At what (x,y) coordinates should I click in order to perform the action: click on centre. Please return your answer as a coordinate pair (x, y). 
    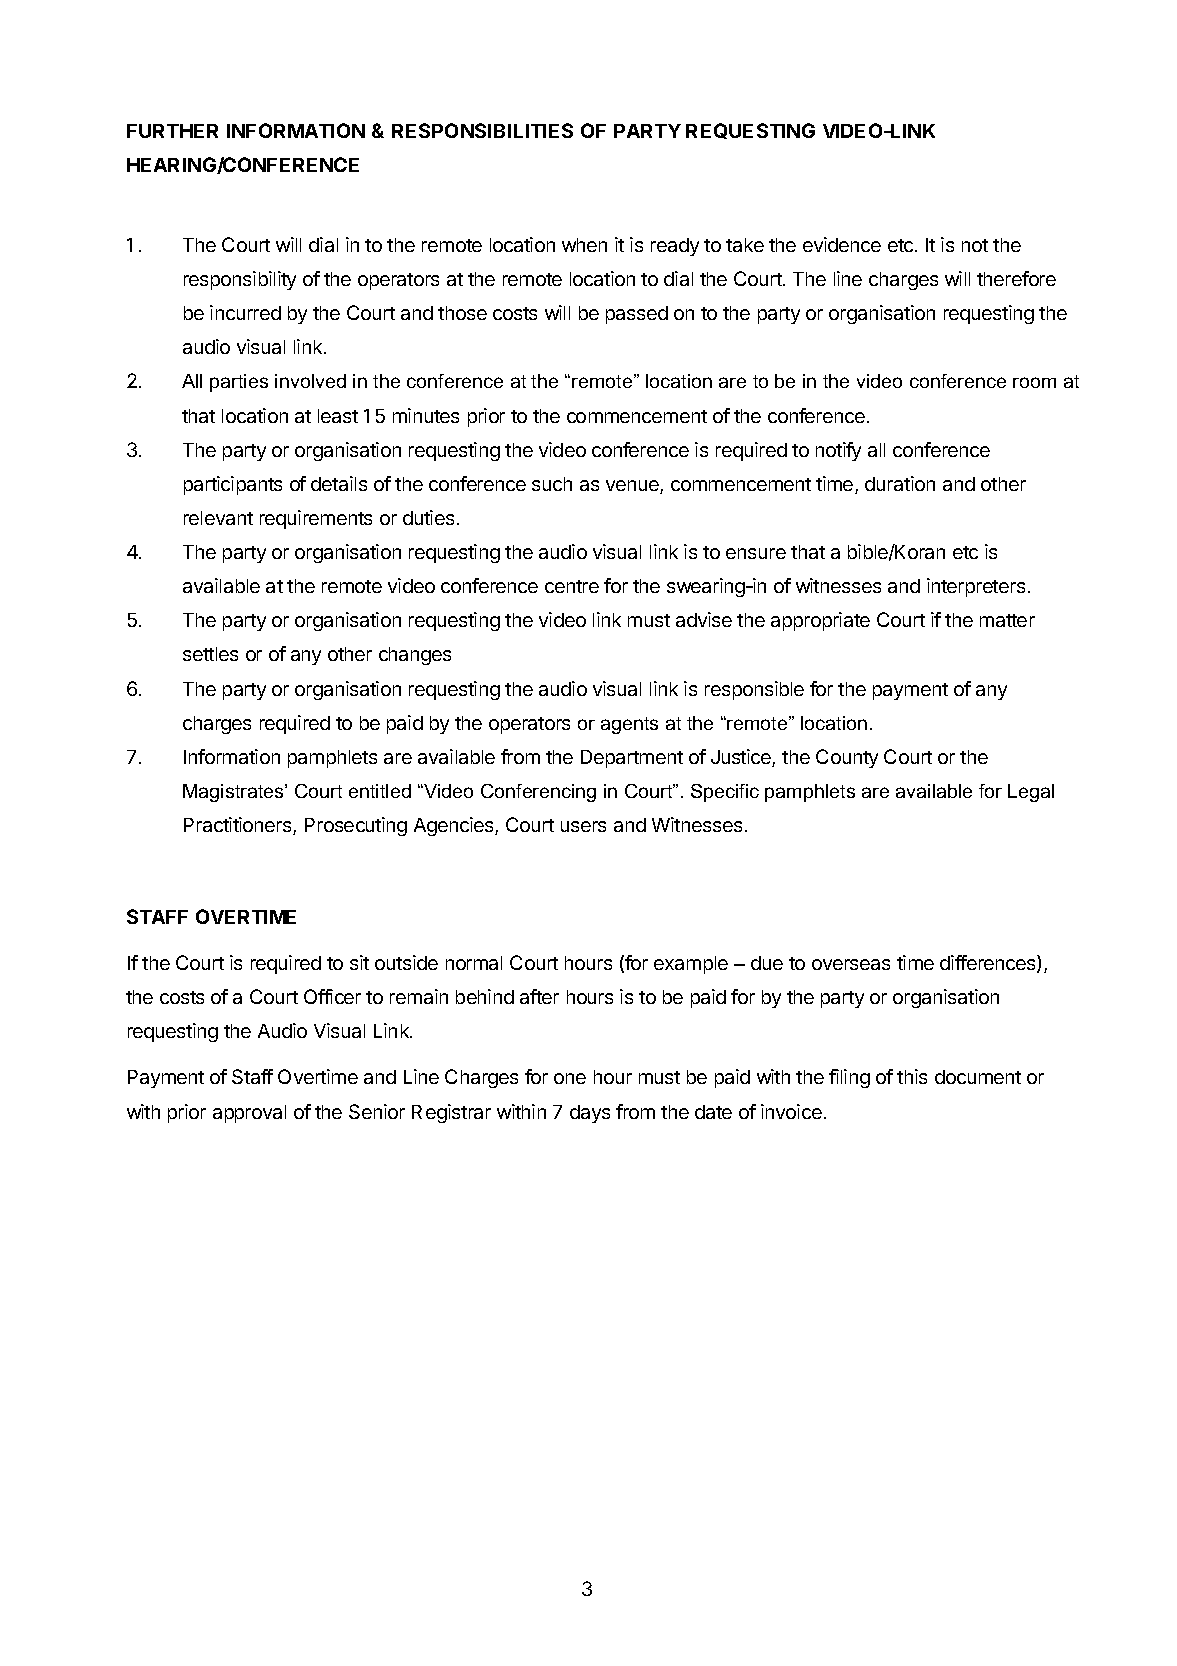
    Looking at the image, I should click on (572, 586).
